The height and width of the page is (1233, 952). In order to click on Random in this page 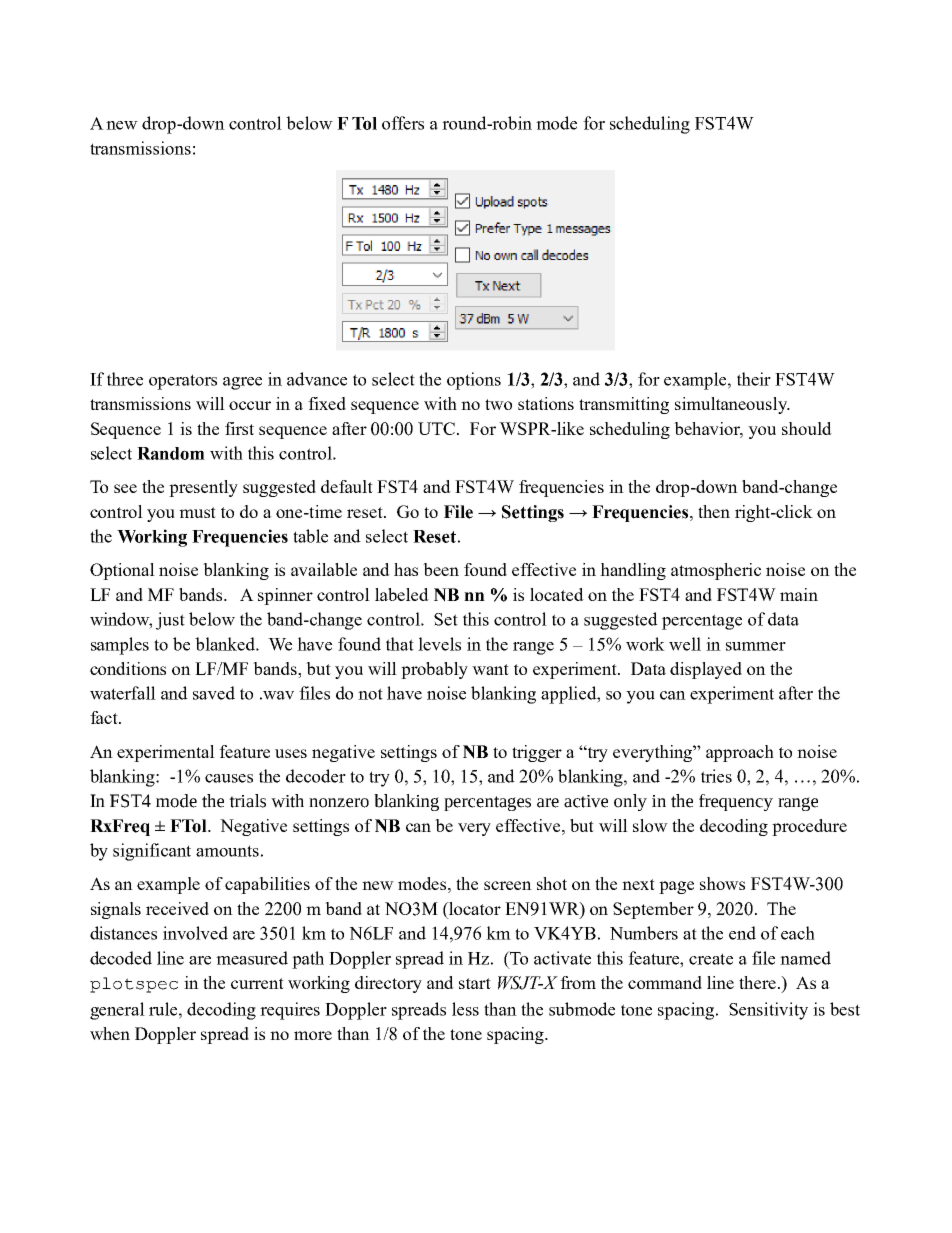, I will do `click(171, 453)`.
